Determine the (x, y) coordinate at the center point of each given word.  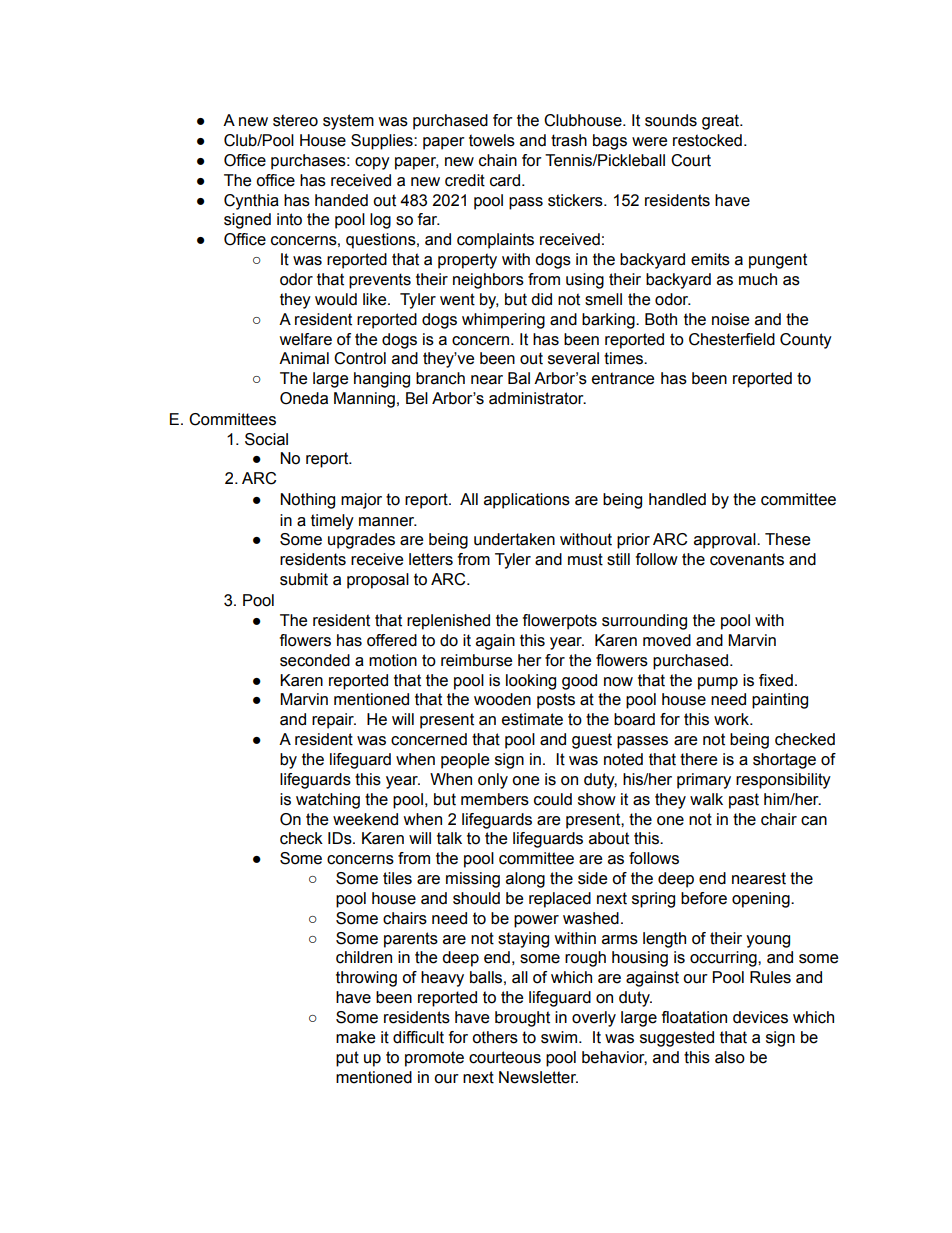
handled (677, 499)
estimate (532, 719)
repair (334, 721)
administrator (537, 398)
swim (560, 1037)
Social (266, 439)
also (730, 1057)
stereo (295, 120)
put (347, 1059)
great (722, 122)
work (732, 719)
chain (498, 160)
